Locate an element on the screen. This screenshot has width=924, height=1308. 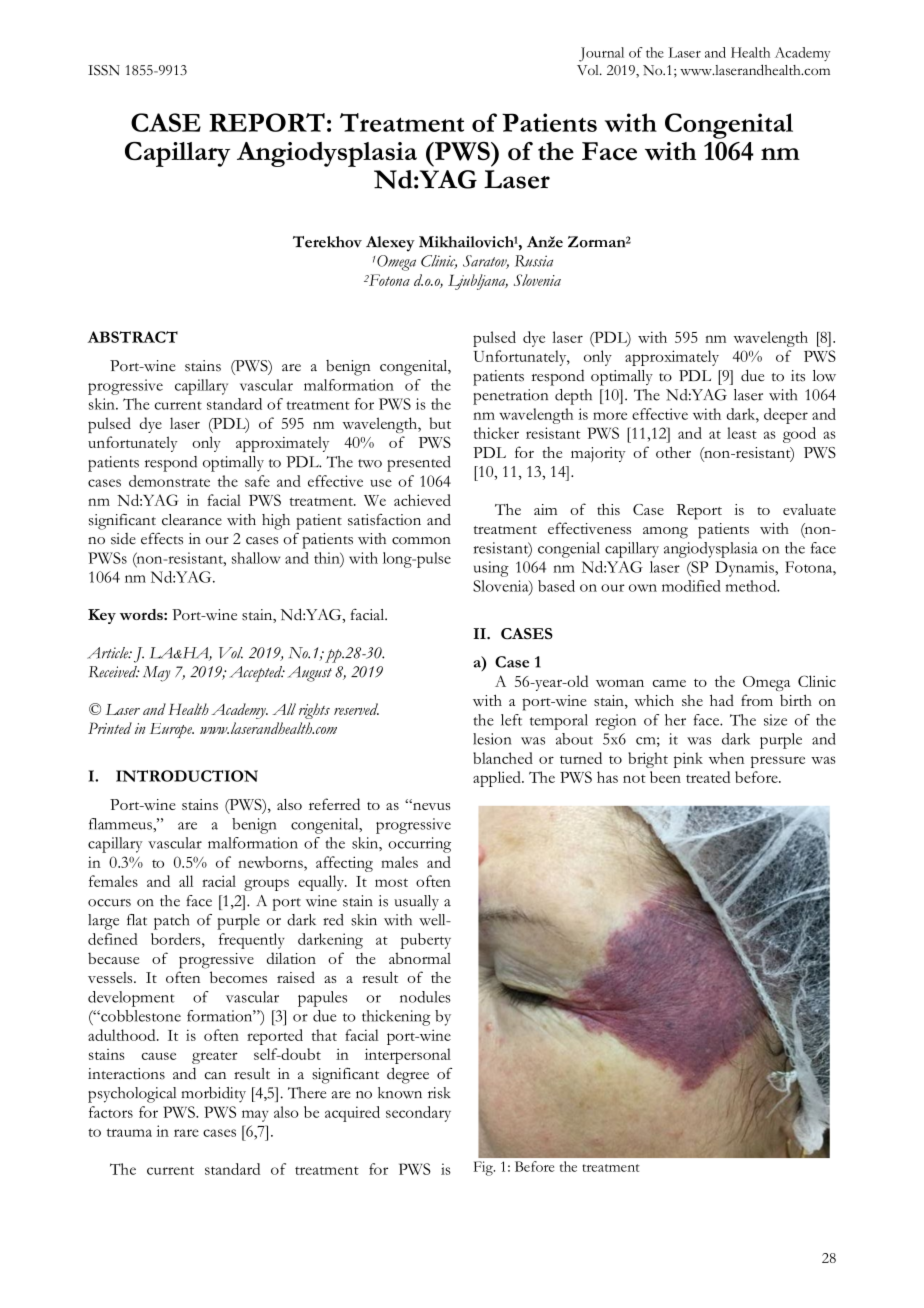
Russia is located at coordinates (534, 261).
